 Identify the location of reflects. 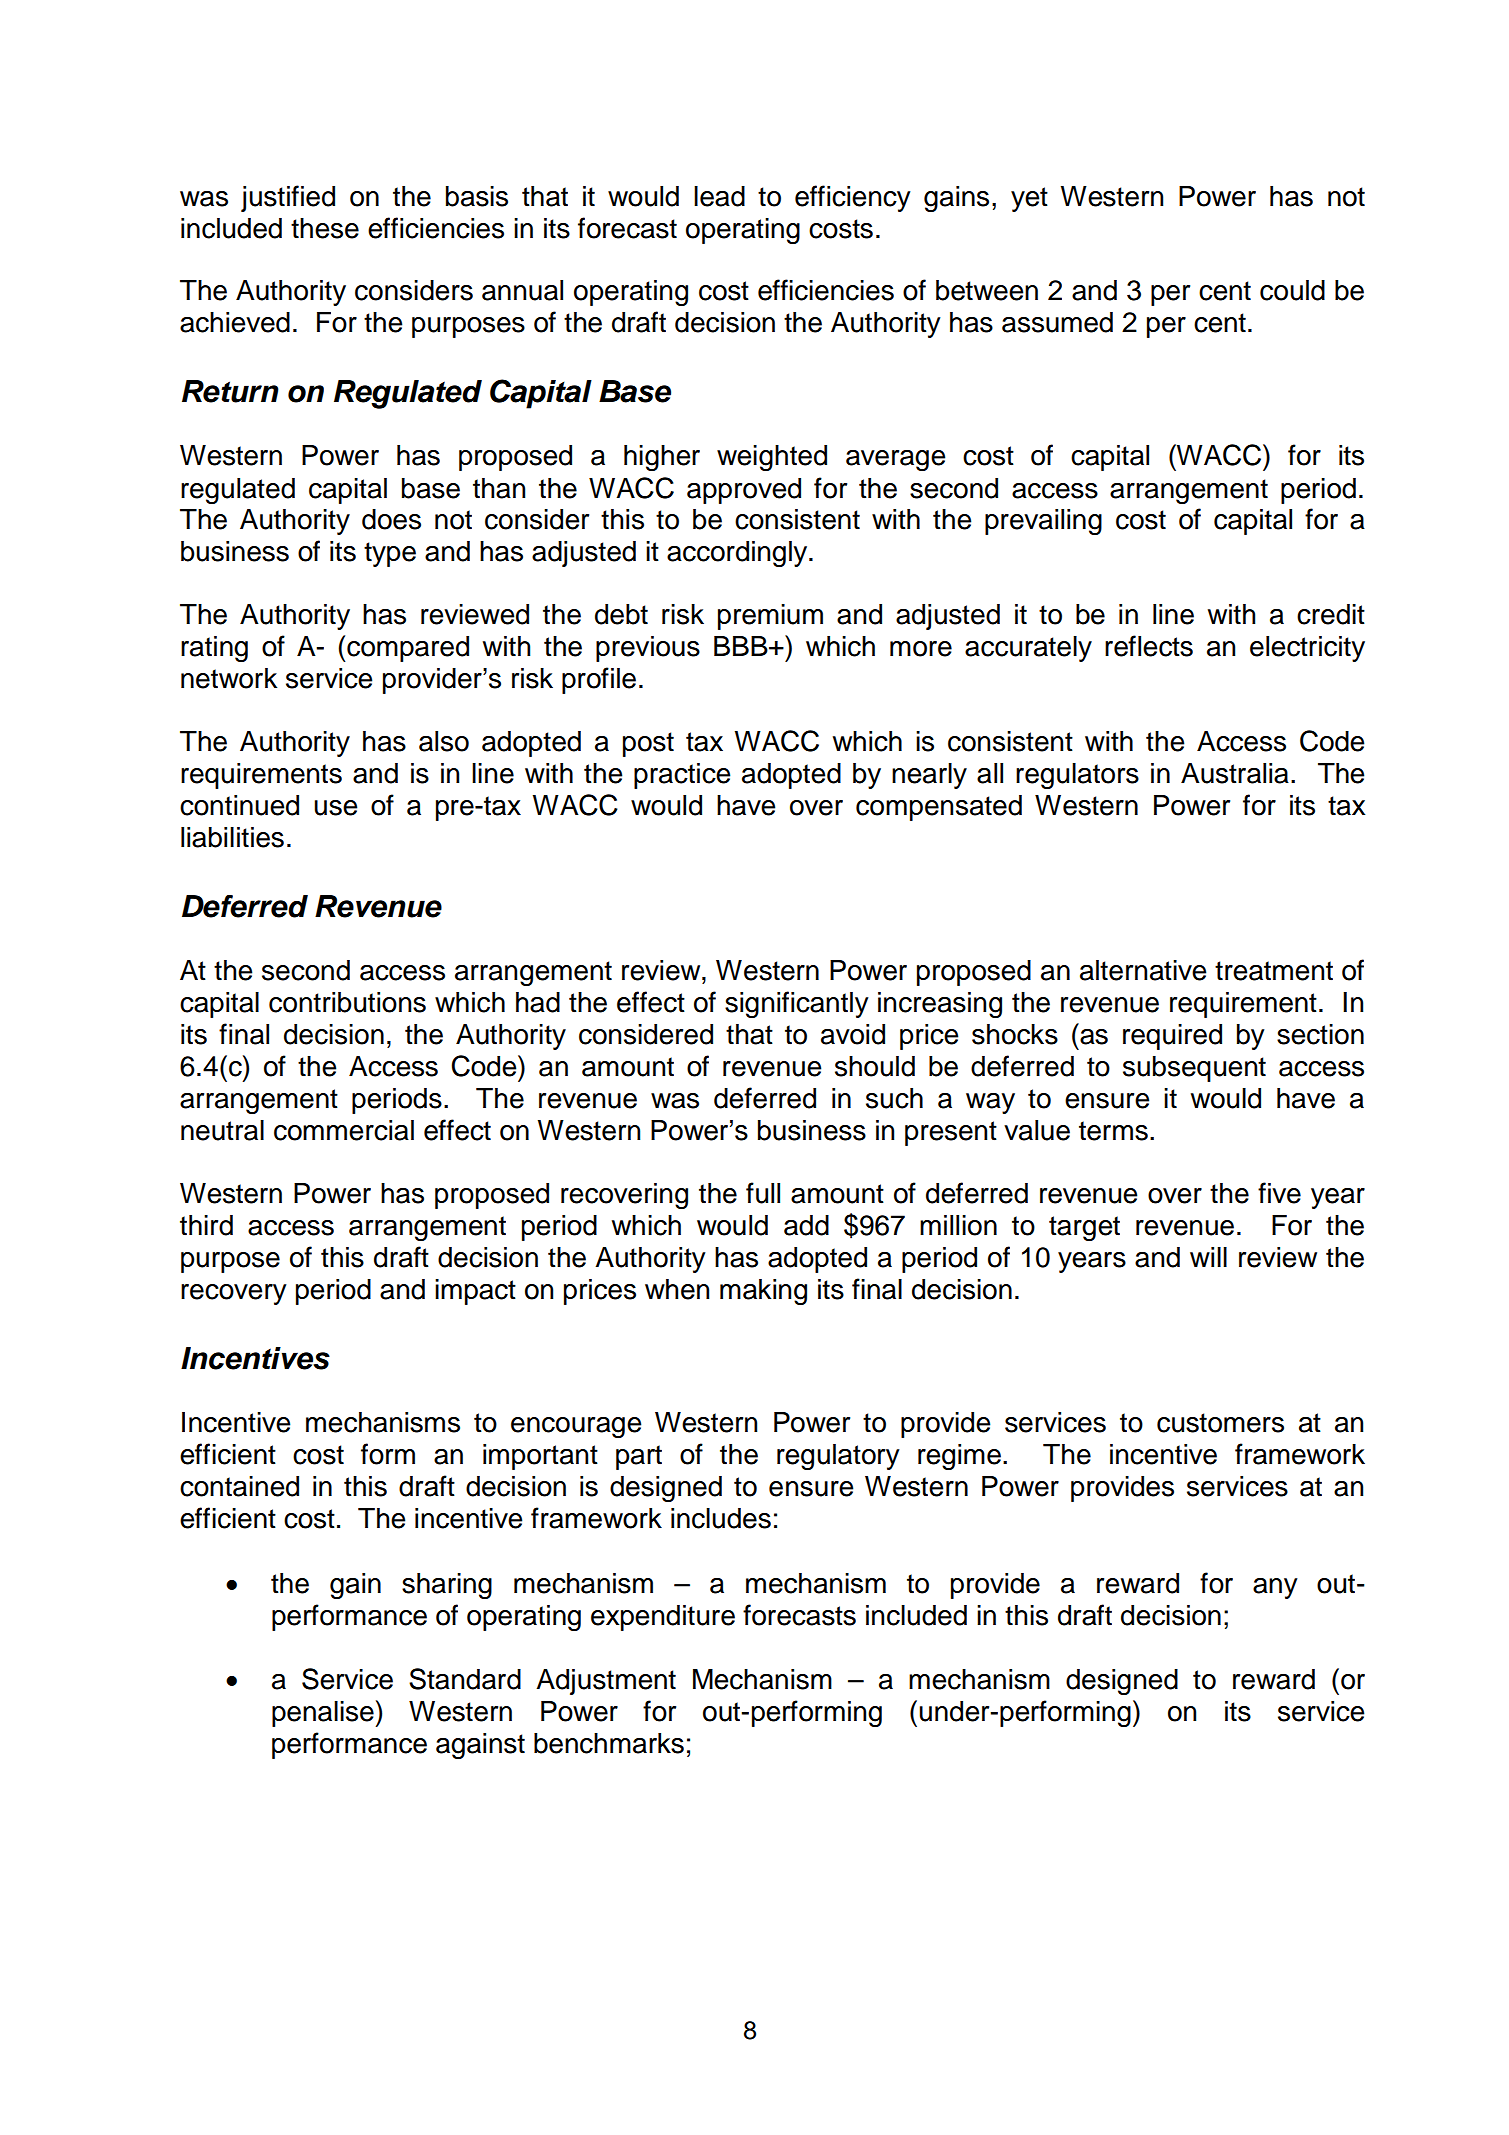
(1149, 646).
